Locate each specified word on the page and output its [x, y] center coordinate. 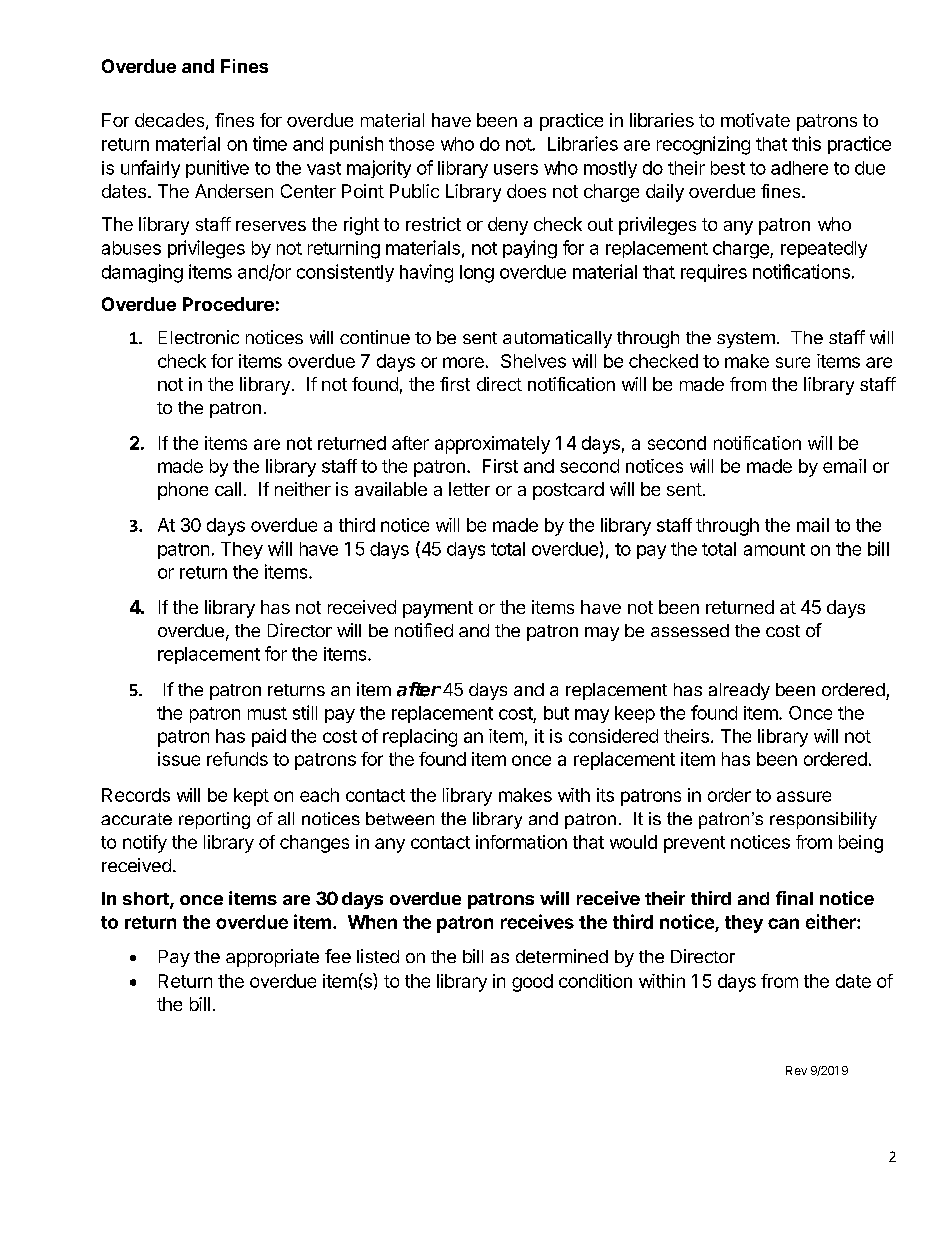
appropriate [272, 958]
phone [183, 491]
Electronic [199, 337]
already [739, 691]
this [806, 143]
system [746, 340]
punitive [217, 169]
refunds [237, 759]
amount [774, 549]
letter [469, 489]
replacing [420, 738]
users [516, 169]
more [463, 362]
